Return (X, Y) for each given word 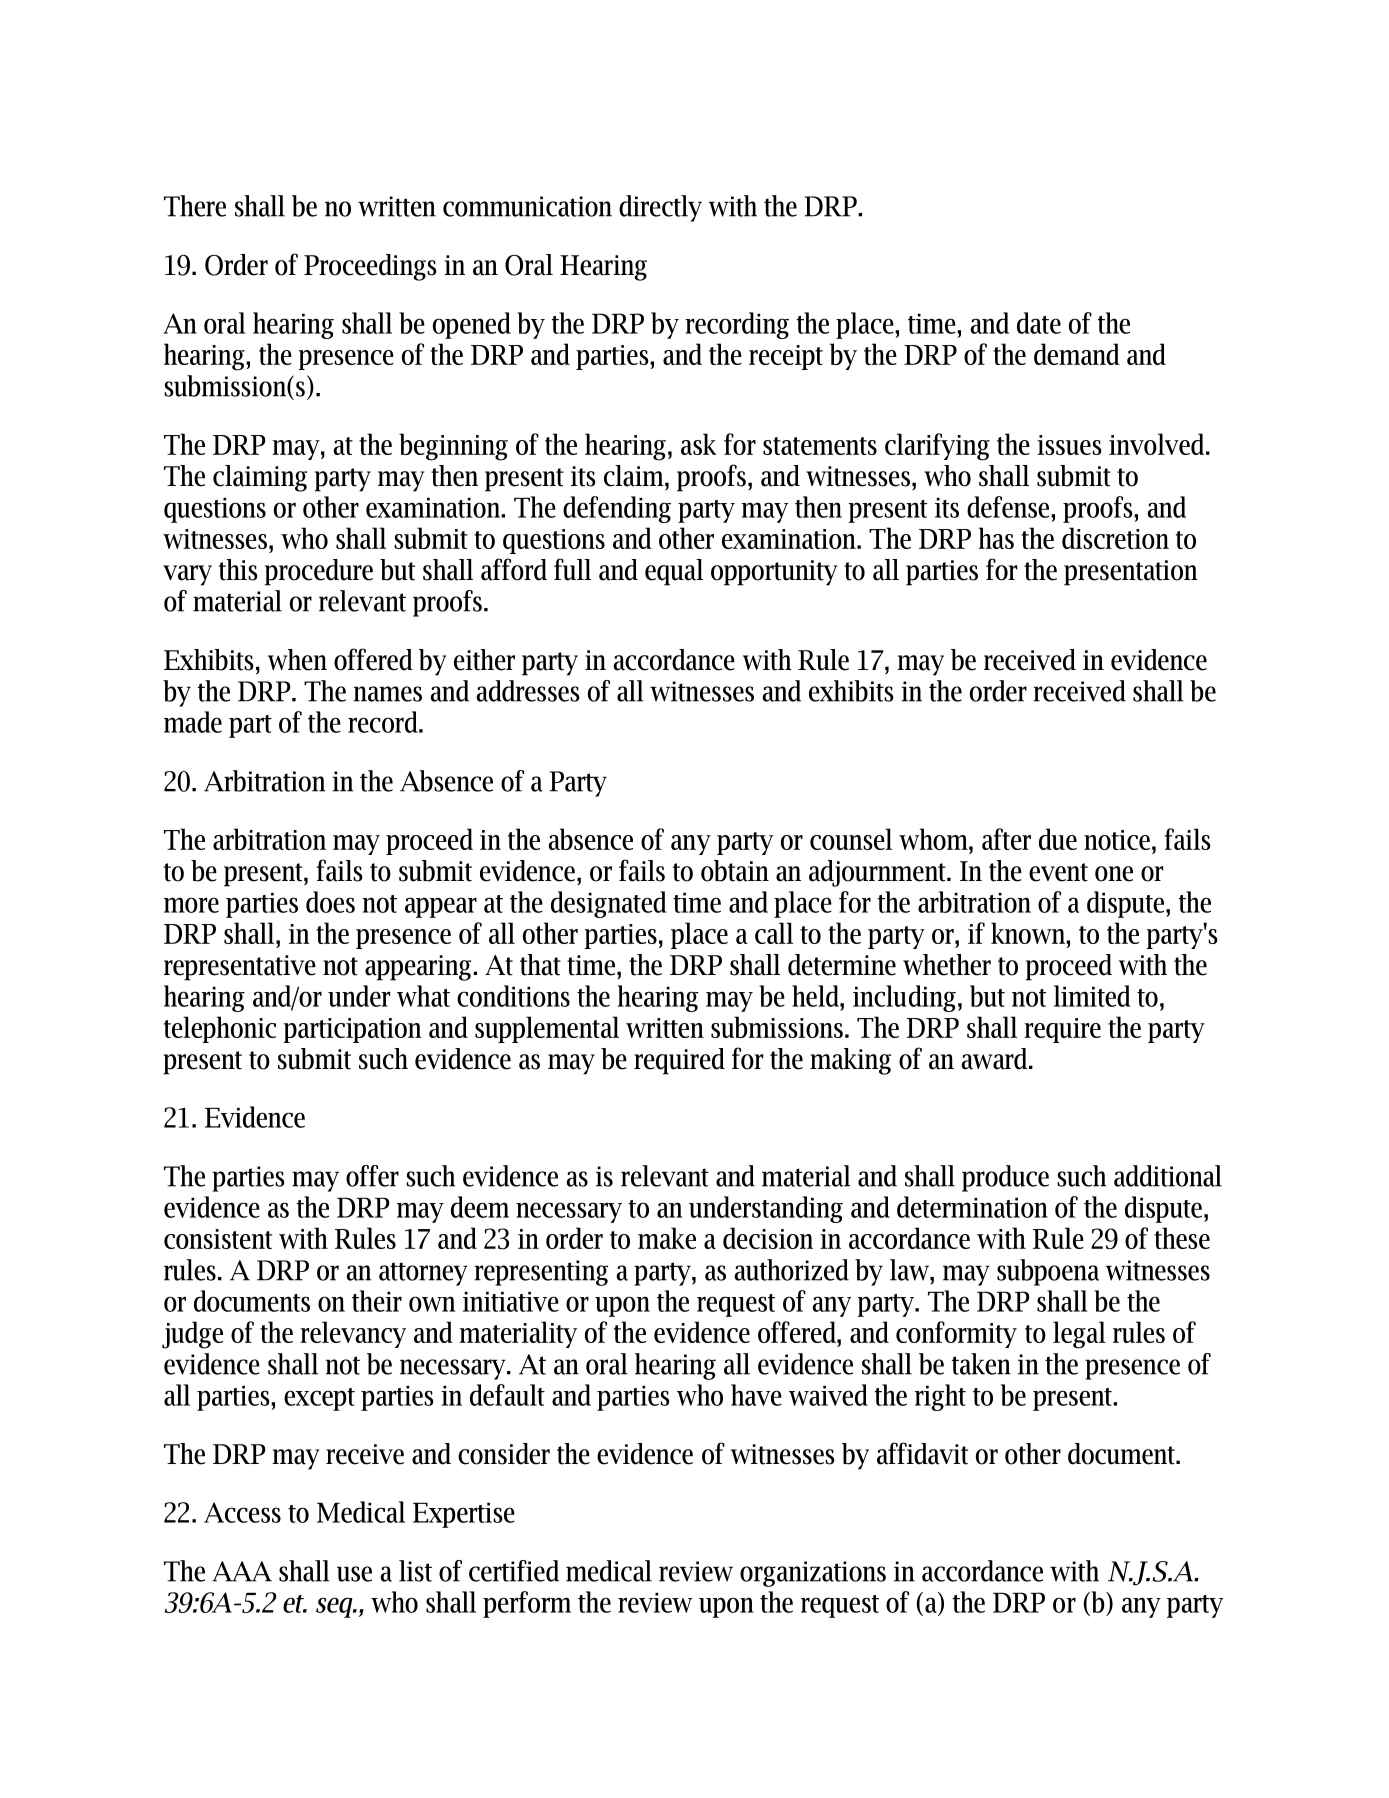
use (354, 1574)
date (1039, 323)
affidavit (922, 1453)
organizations (813, 1574)
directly (660, 208)
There (195, 206)
